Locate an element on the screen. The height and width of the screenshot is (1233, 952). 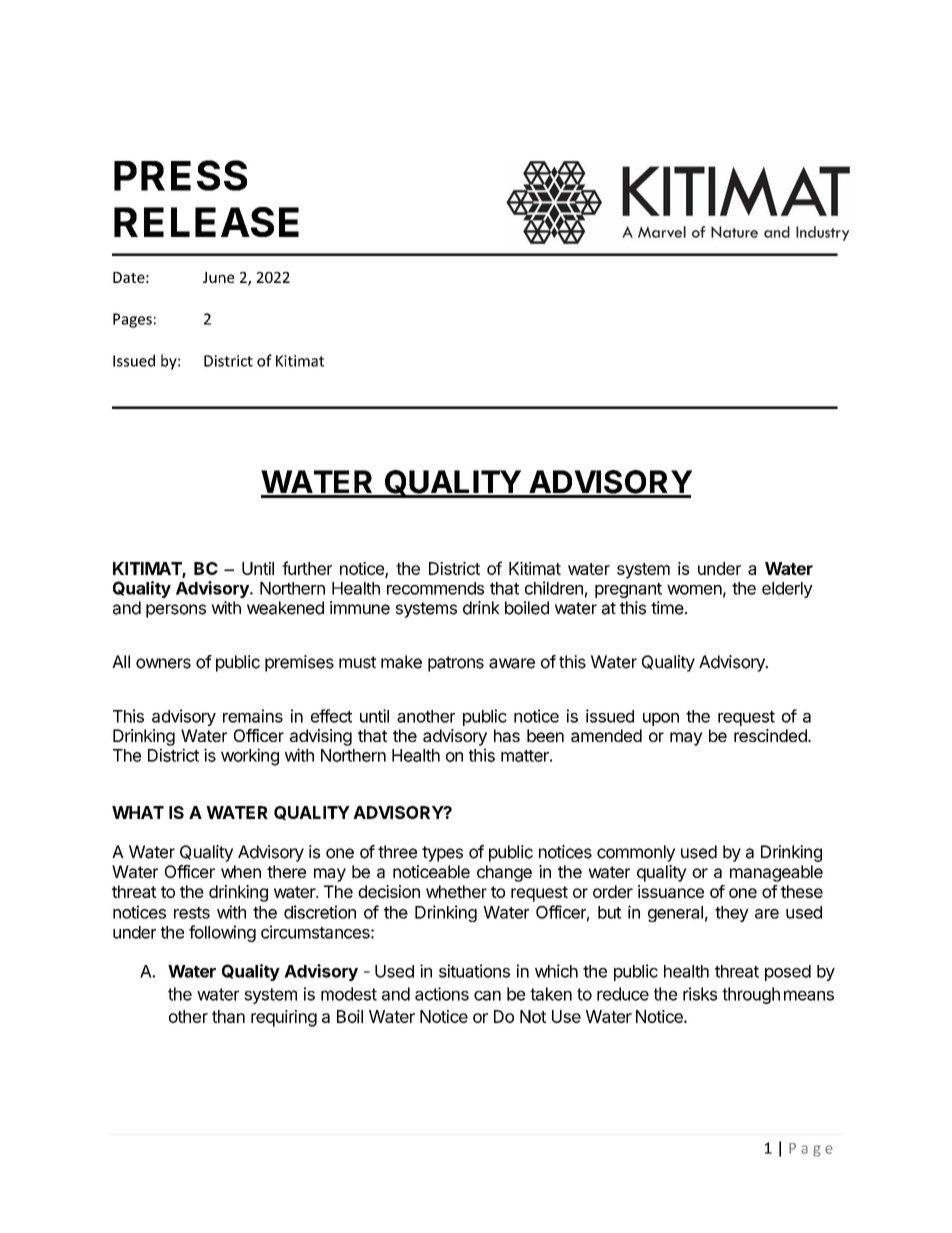
actions is located at coordinates (442, 994).
